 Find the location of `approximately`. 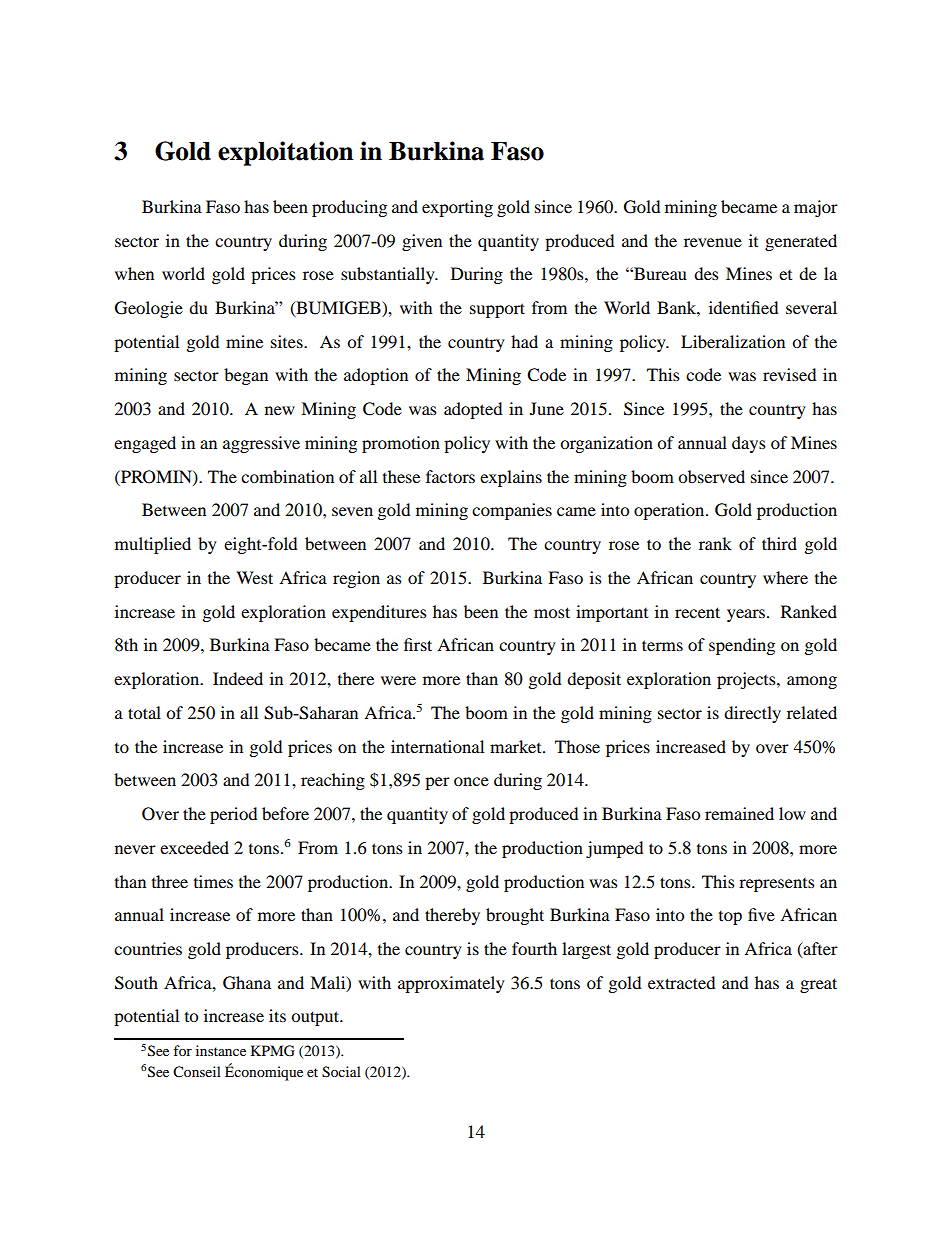

approximately is located at coordinates (451, 984).
